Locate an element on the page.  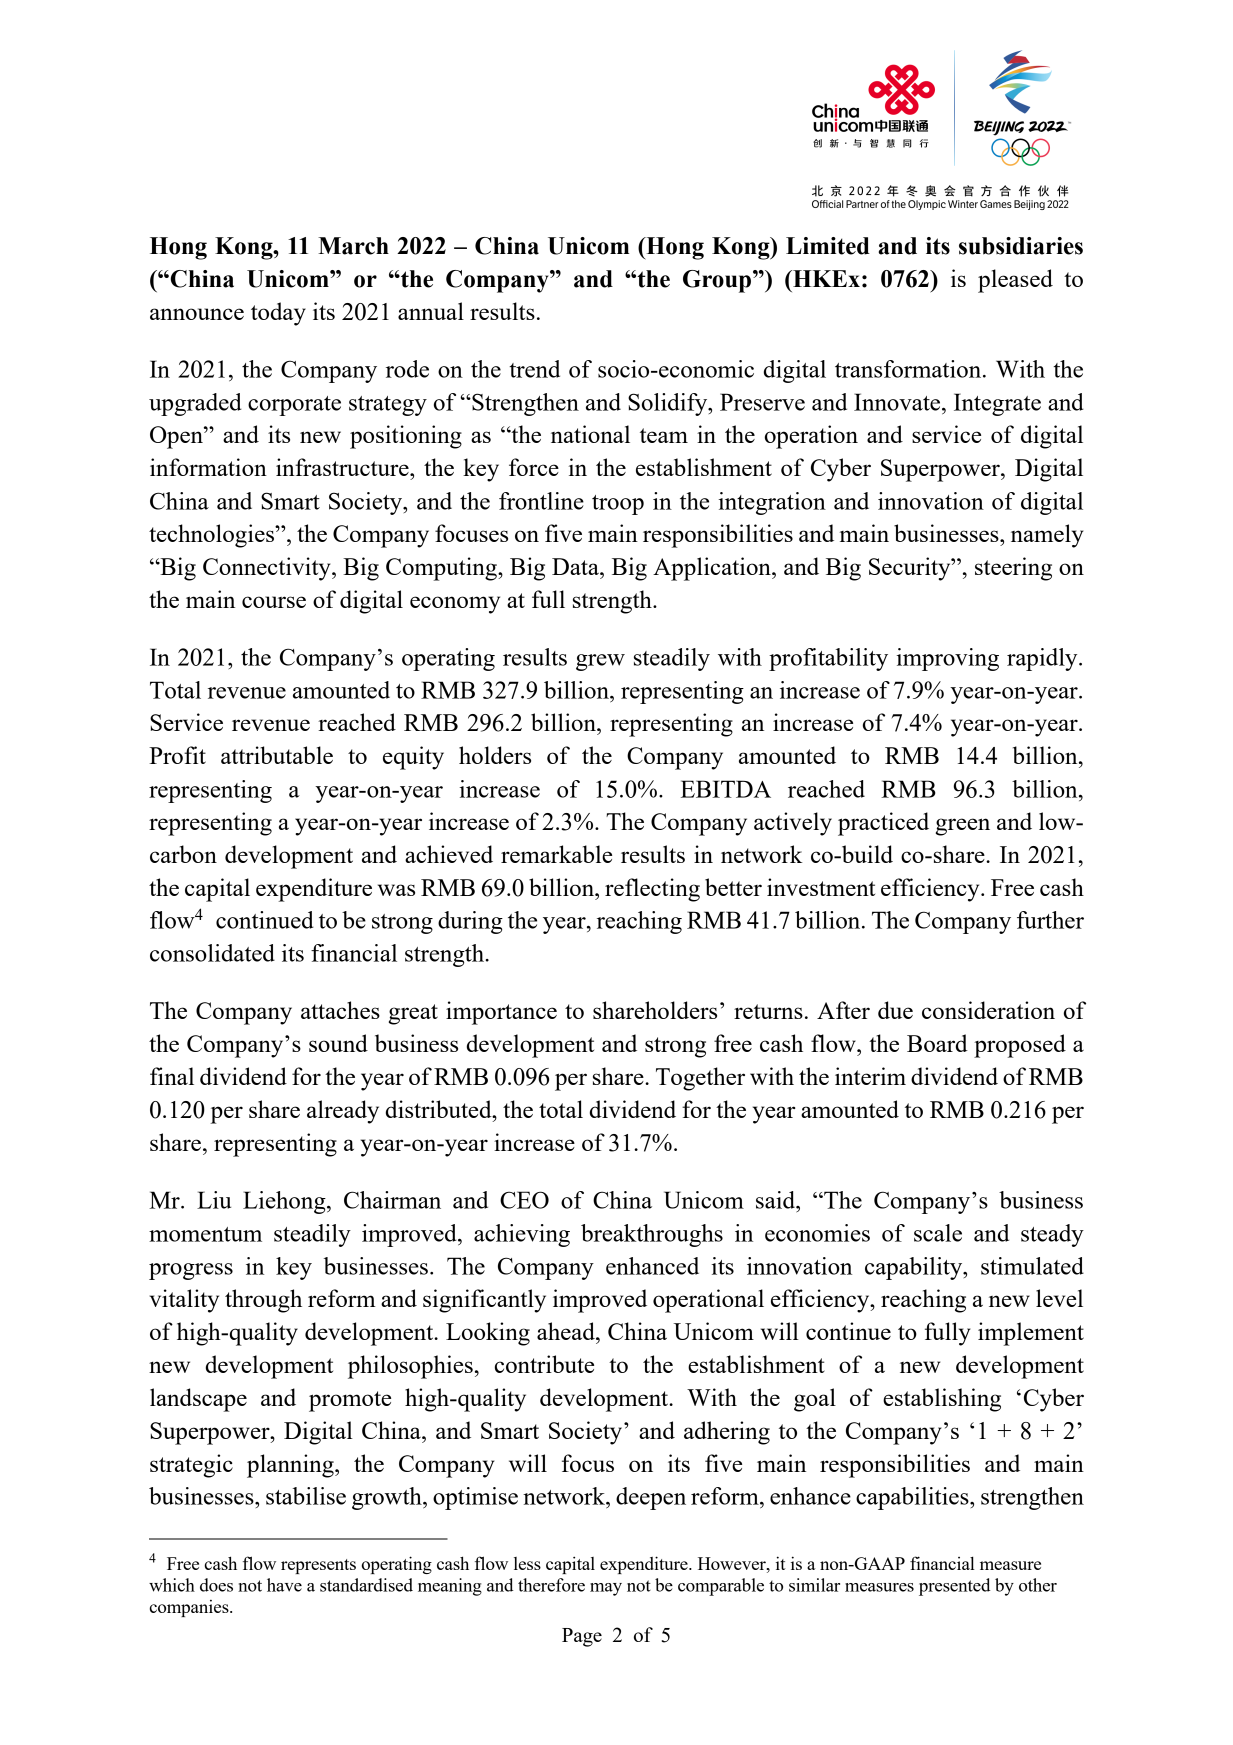
consideration is located at coordinates (988, 1010).
